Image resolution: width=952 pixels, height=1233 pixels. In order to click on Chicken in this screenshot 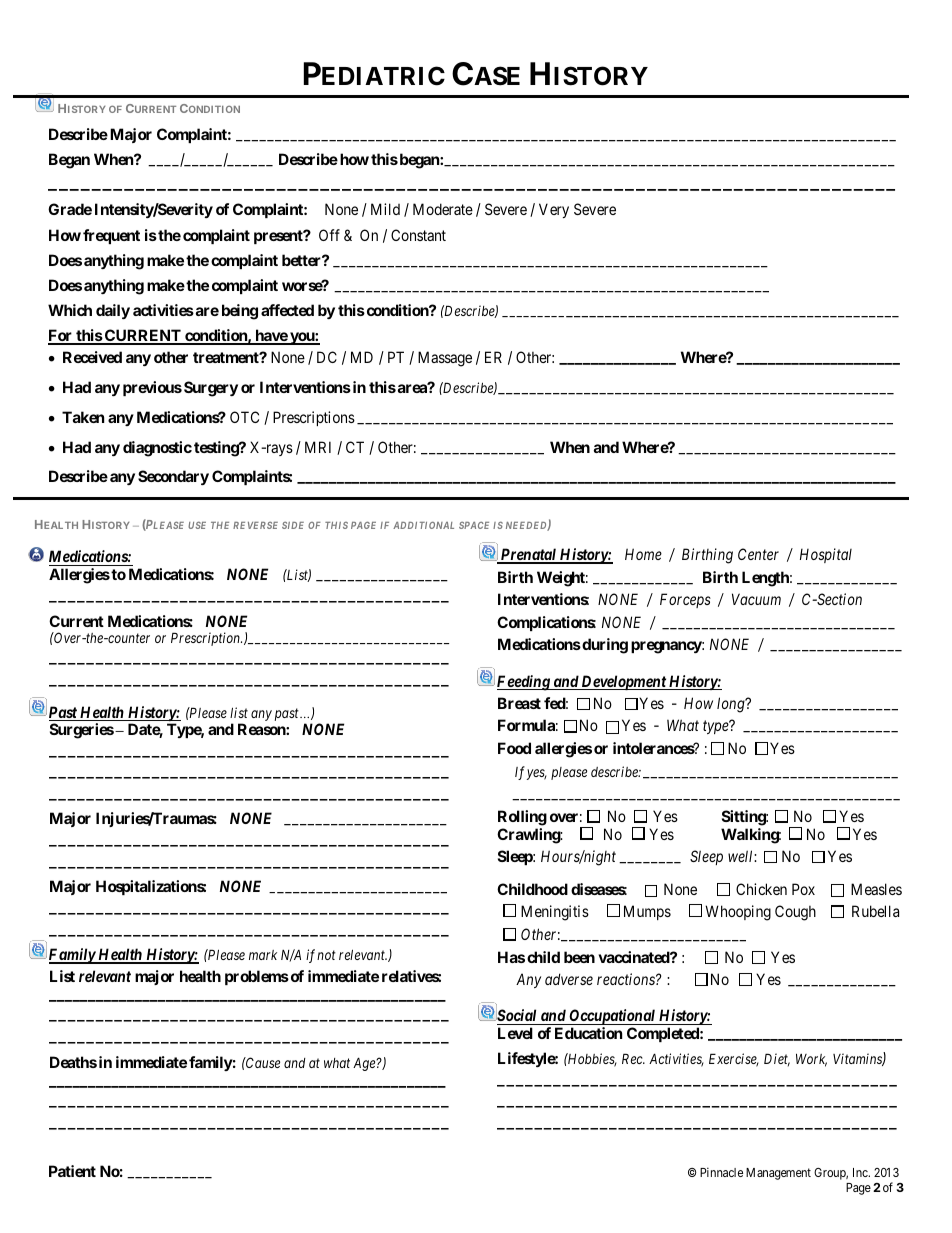, I will do `click(761, 889)`.
